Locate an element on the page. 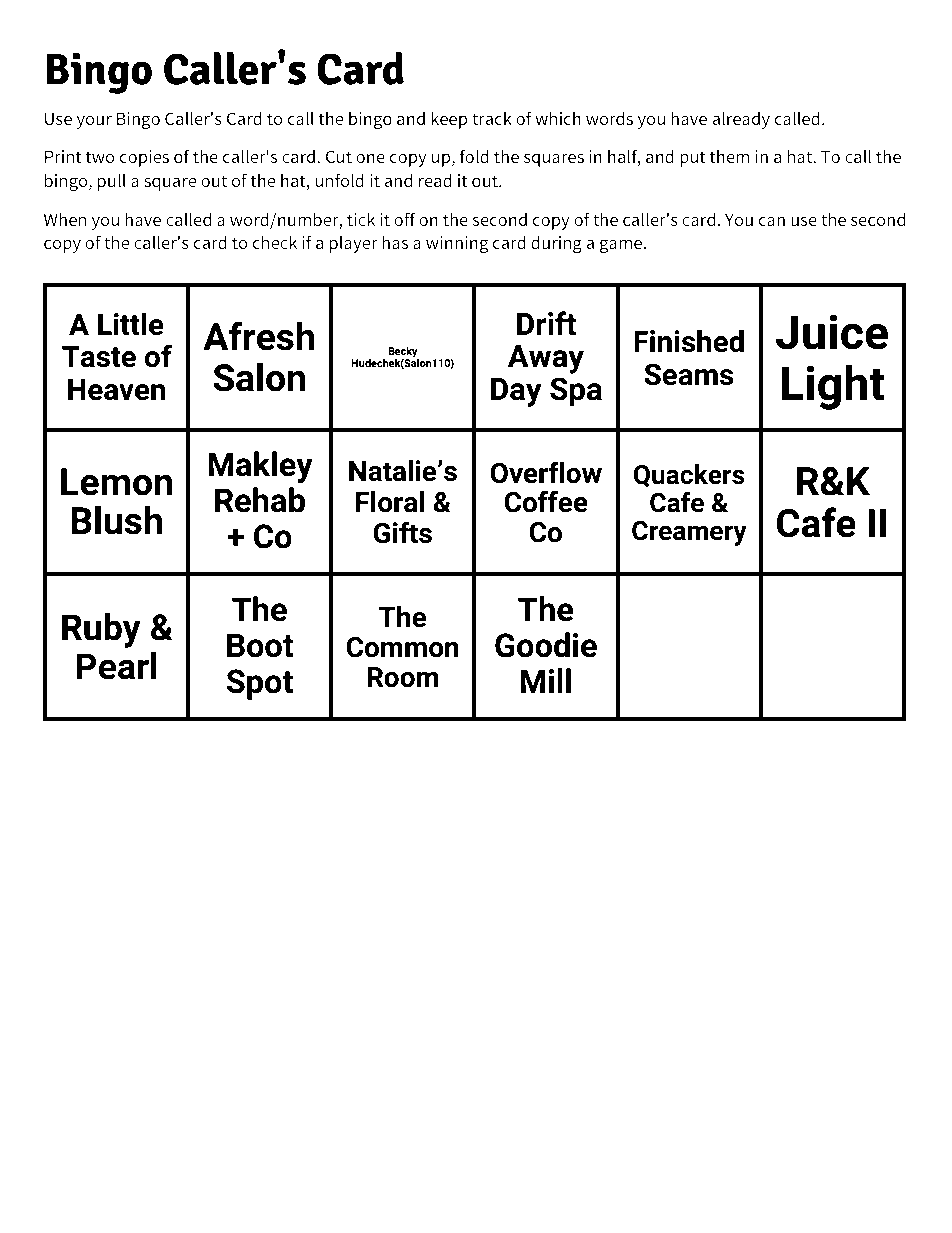 The width and height of the image is (952, 1233). Little is located at coordinates (131, 324).
